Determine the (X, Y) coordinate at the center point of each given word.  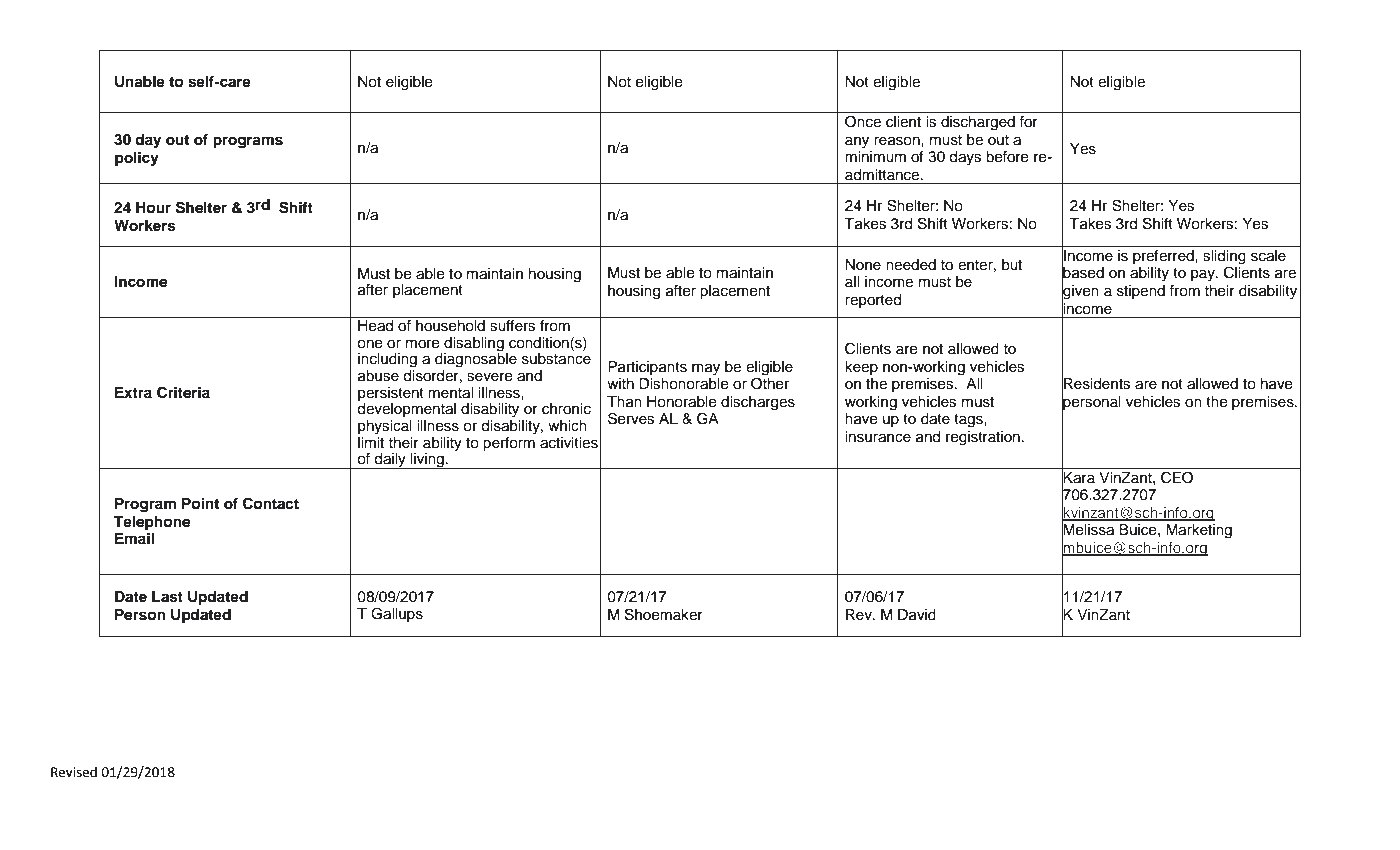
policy (137, 159)
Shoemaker (664, 614)
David (917, 615)
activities (569, 443)
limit (371, 441)
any (857, 142)
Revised (74, 772)
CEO (1177, 477)
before (1007, 157)
